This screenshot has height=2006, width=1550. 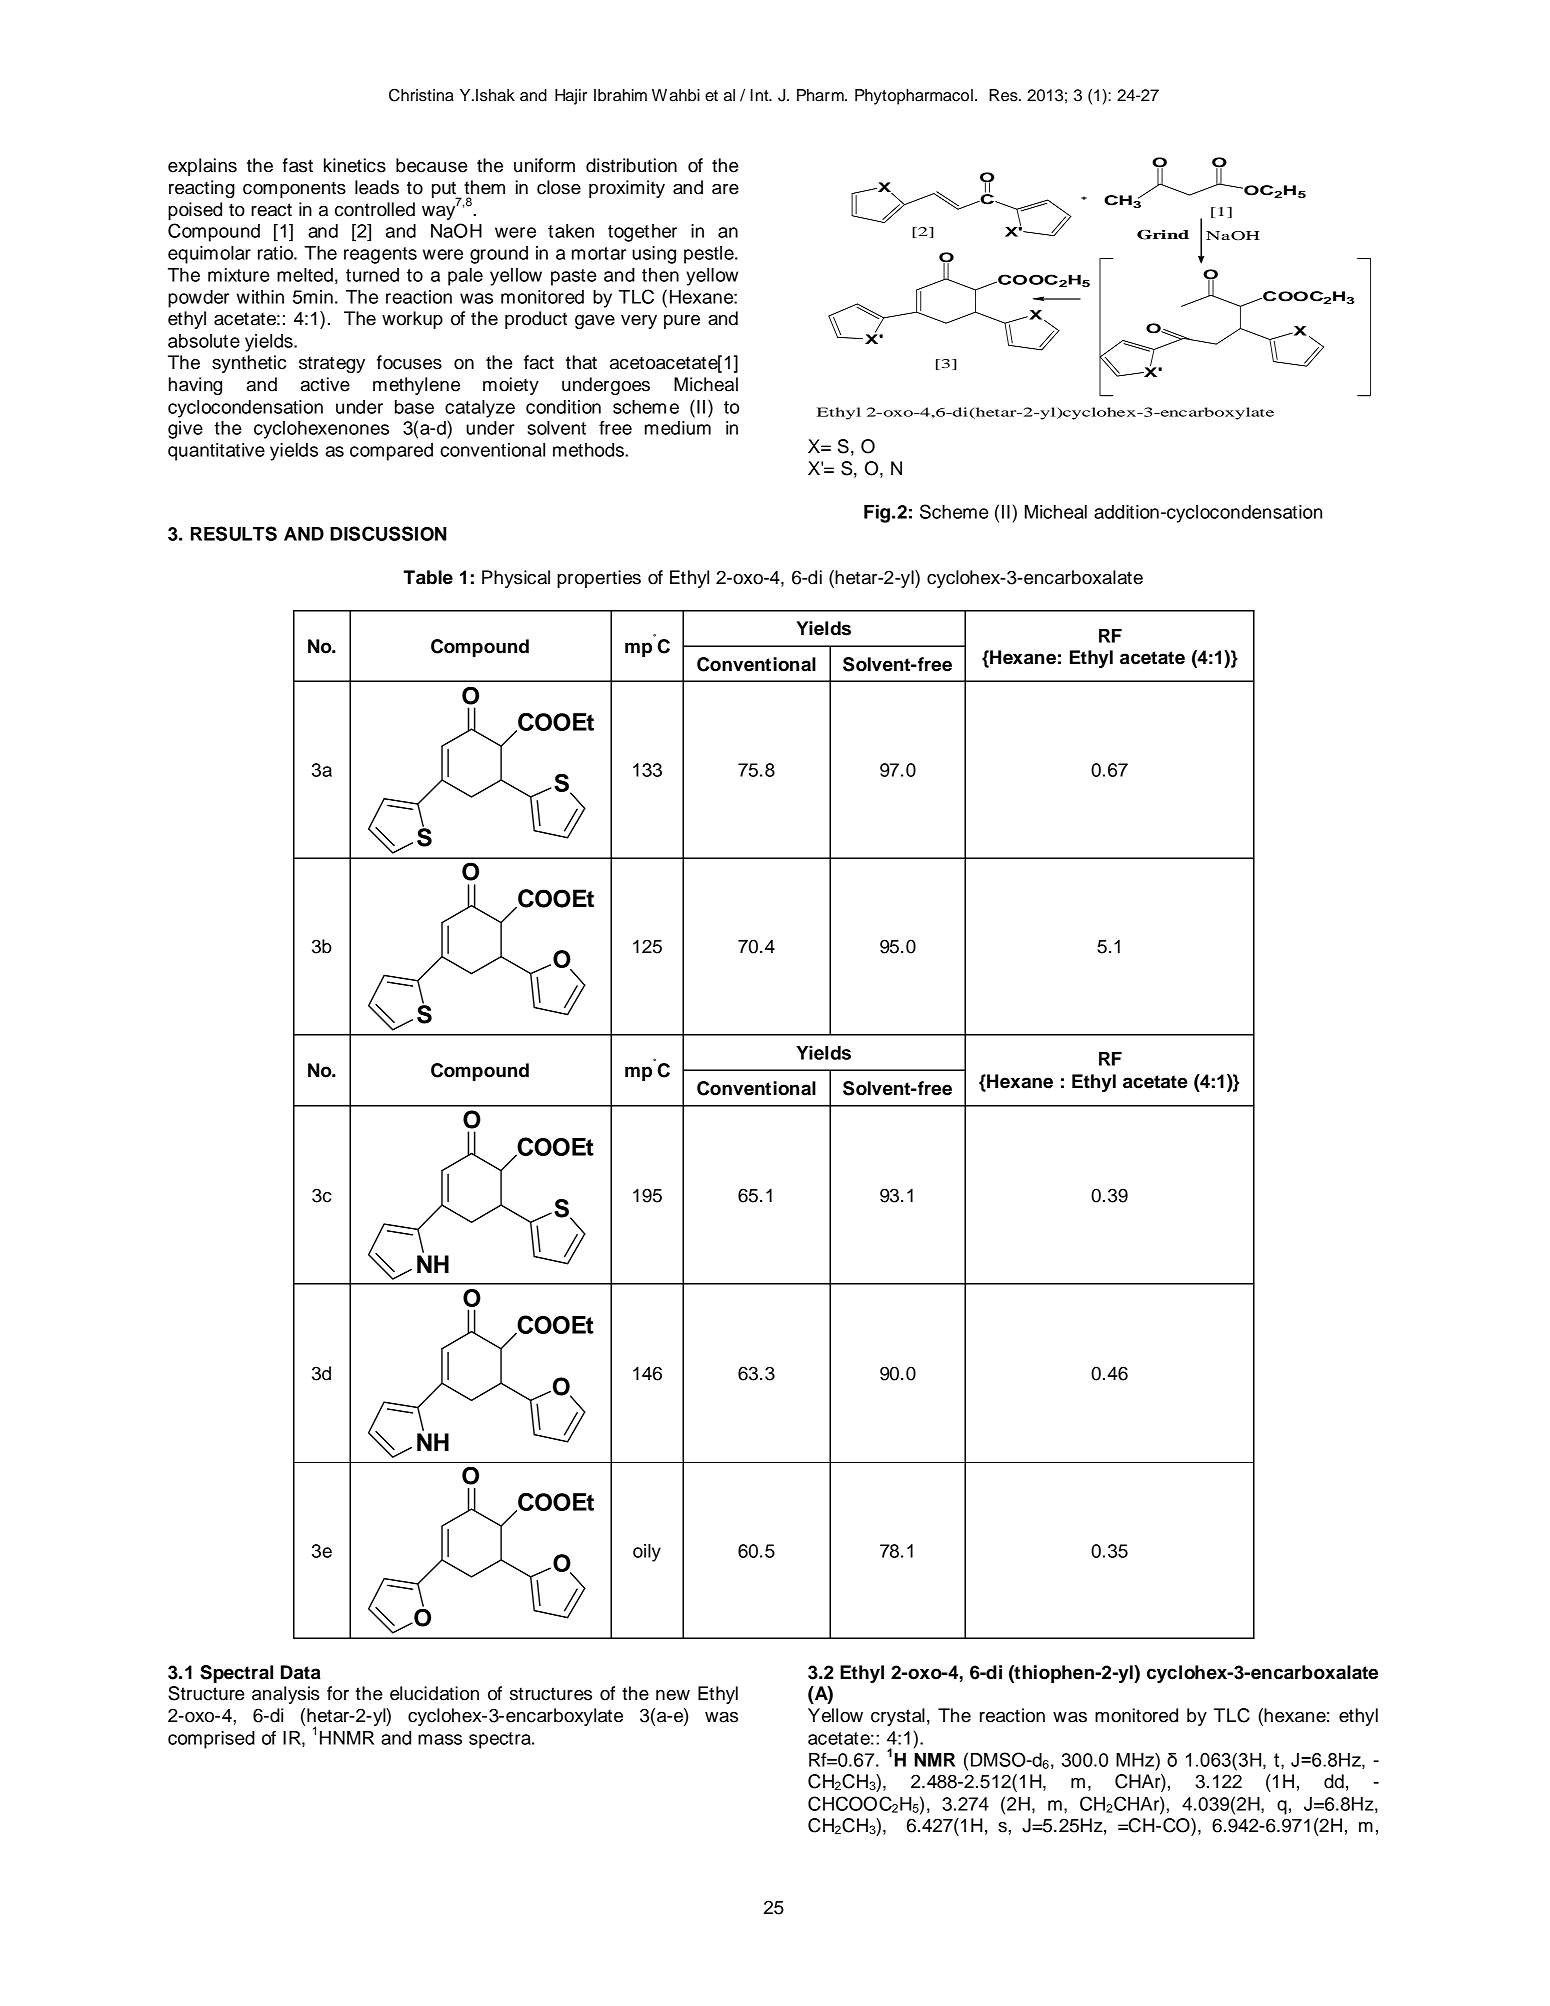 I want to click on oily, so click(x=647, y=1553).
